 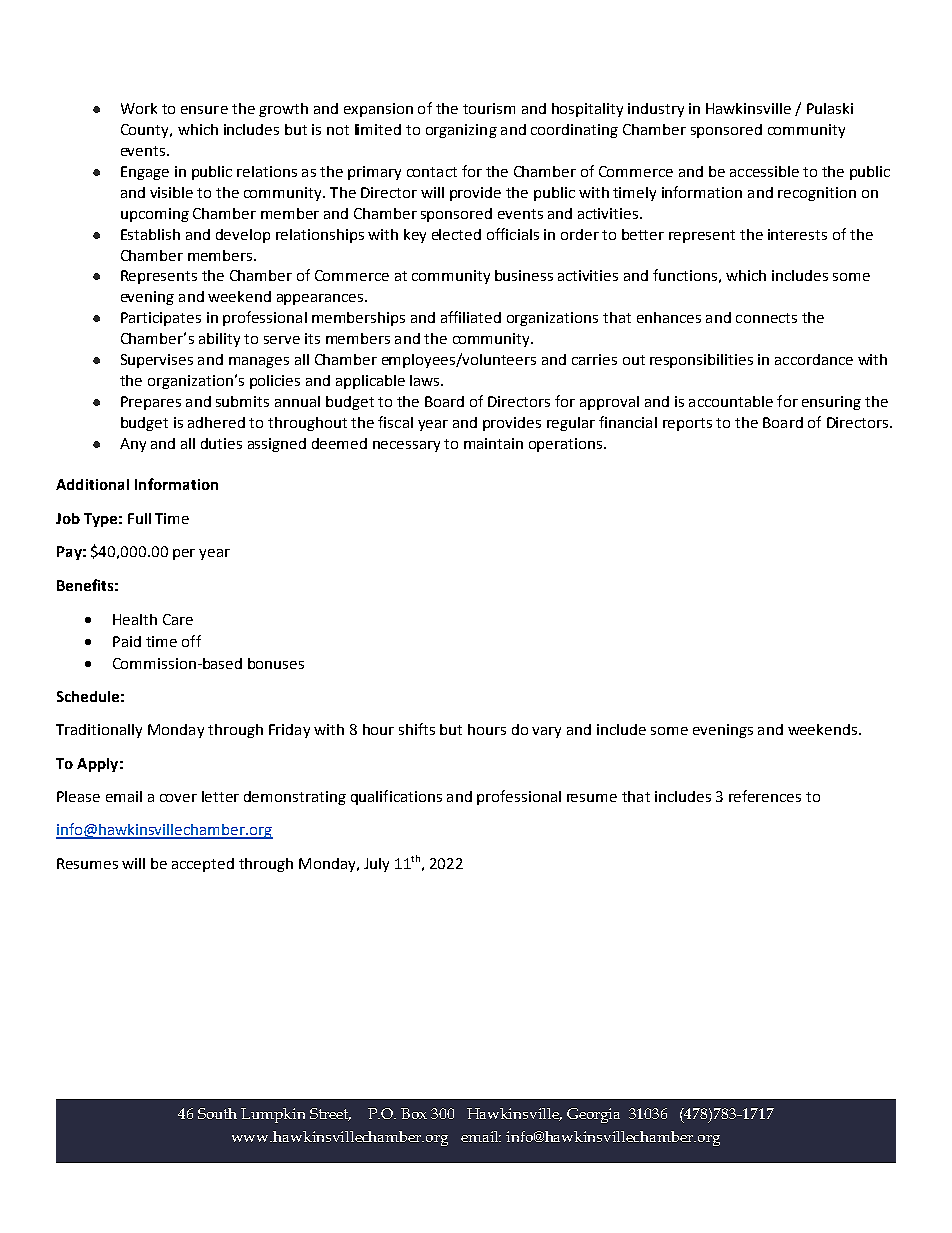 I want to click on Box, so click(x=414, y=1113).
